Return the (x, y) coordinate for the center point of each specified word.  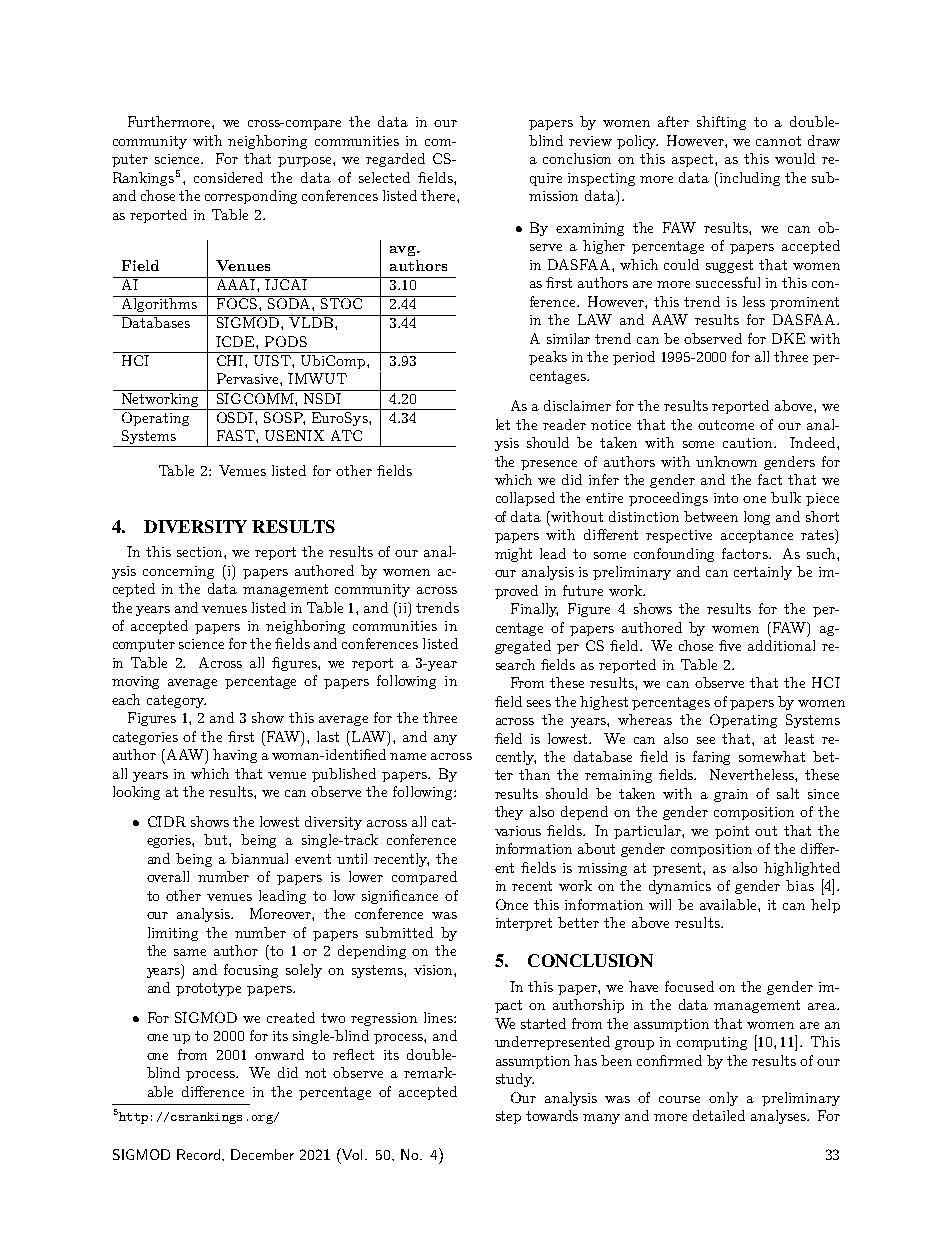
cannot (778, 141)
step (508, 1117)
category (176, 701)
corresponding (251, 197)
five (730, 645)
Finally (534, 610)
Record (198, 1154)
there (439, 195)
